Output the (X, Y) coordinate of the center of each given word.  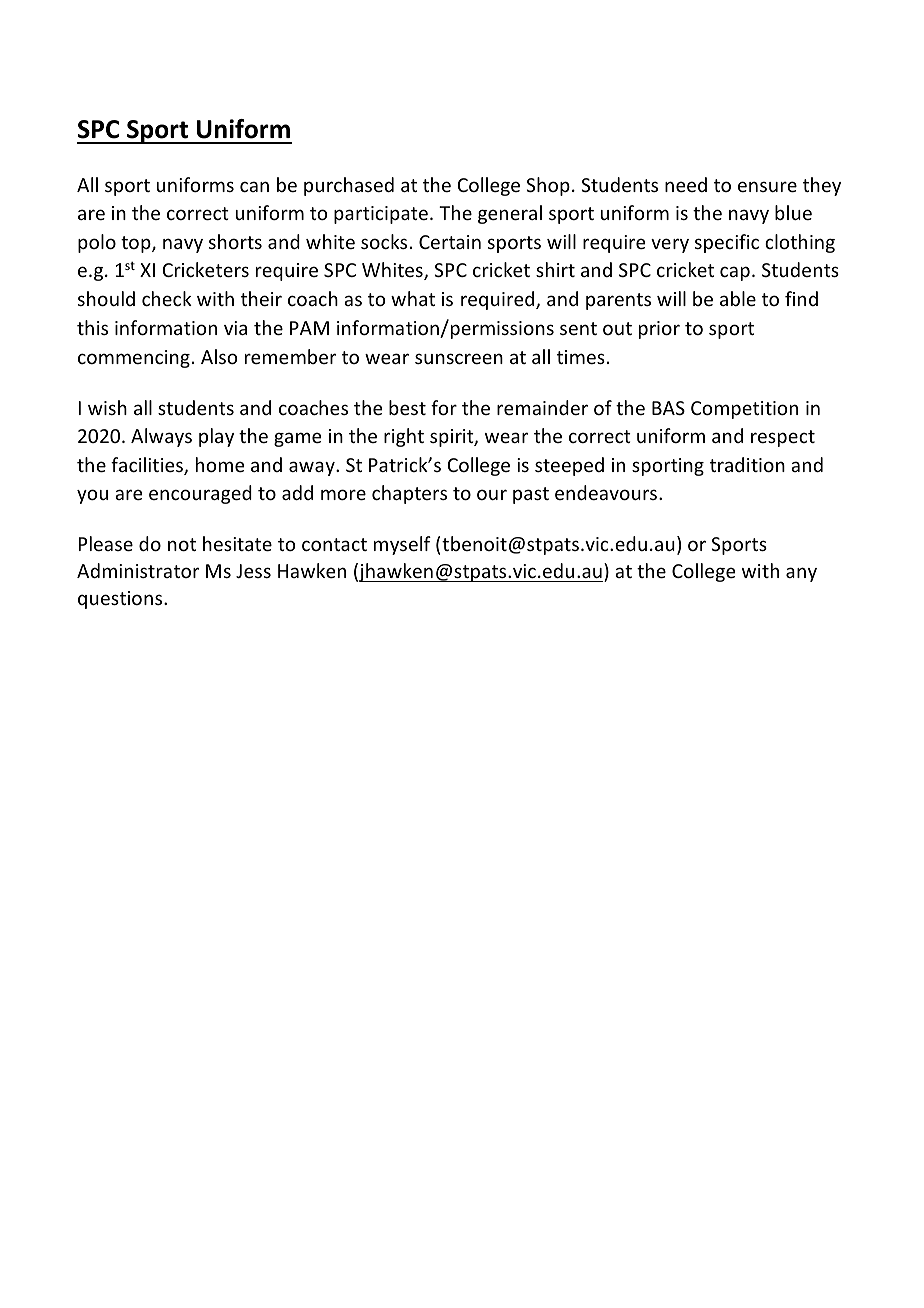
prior (659, 330)
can (254, 186)
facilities (148, 466)
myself (402, 545)
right (404, 437)
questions (121, 600)
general (510, 214)
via (235, 328)
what (413, 298)
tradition (747, 464)
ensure (767, 186)
